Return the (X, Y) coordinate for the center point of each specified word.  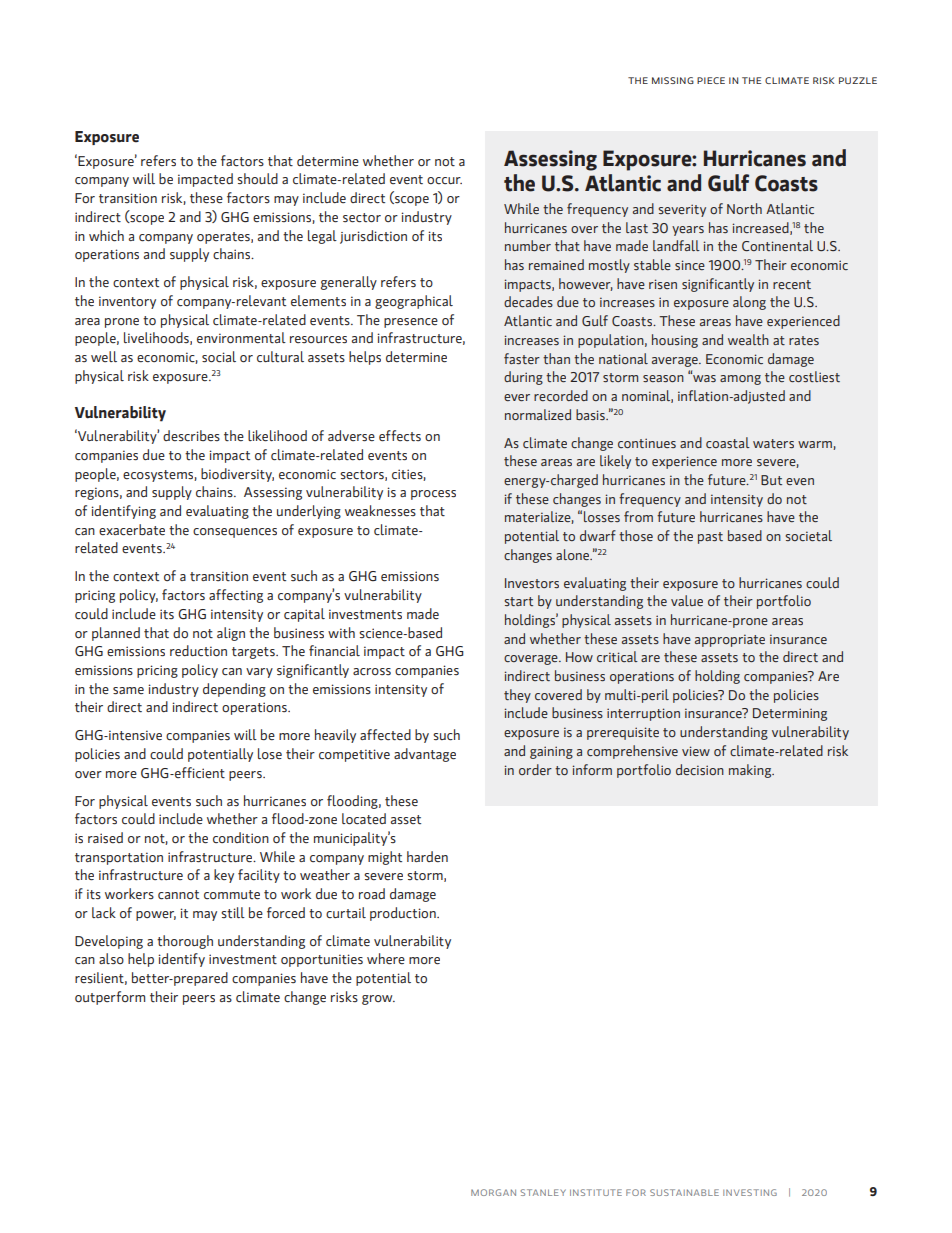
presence (411, 323)
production (404, 914)
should (257, 178)
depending (234, 690)
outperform (110, 998)
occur (444, 180)
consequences (235, 533)
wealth (748, 339)
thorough (185, 942)
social (219, 357)
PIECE (711, 80)
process (433, 495)
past (710, 538)
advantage (425, 755)
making (751, 771)
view (696, 751)
